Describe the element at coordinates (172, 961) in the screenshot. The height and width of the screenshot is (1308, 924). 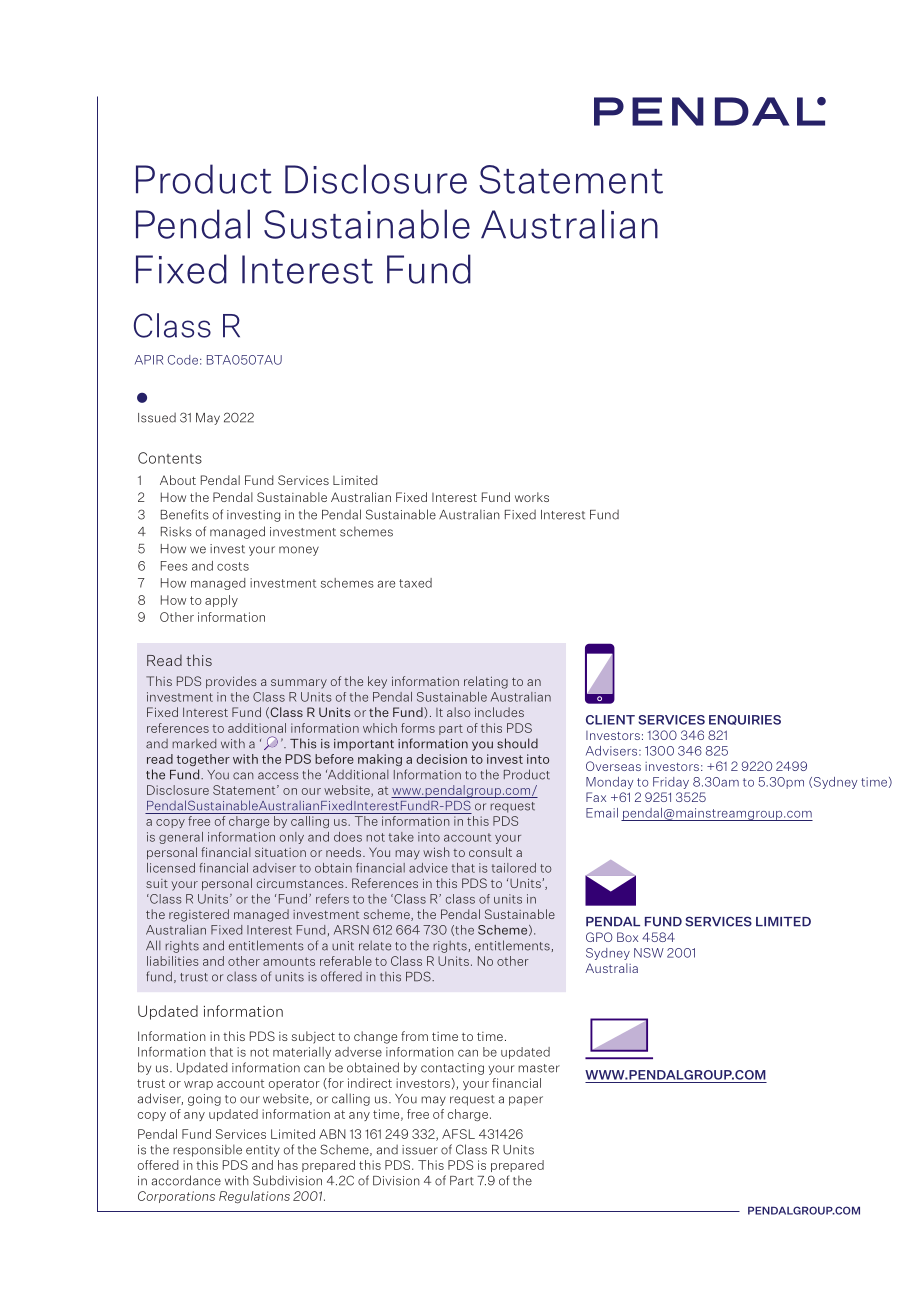
I see `liabilities` at that location.
